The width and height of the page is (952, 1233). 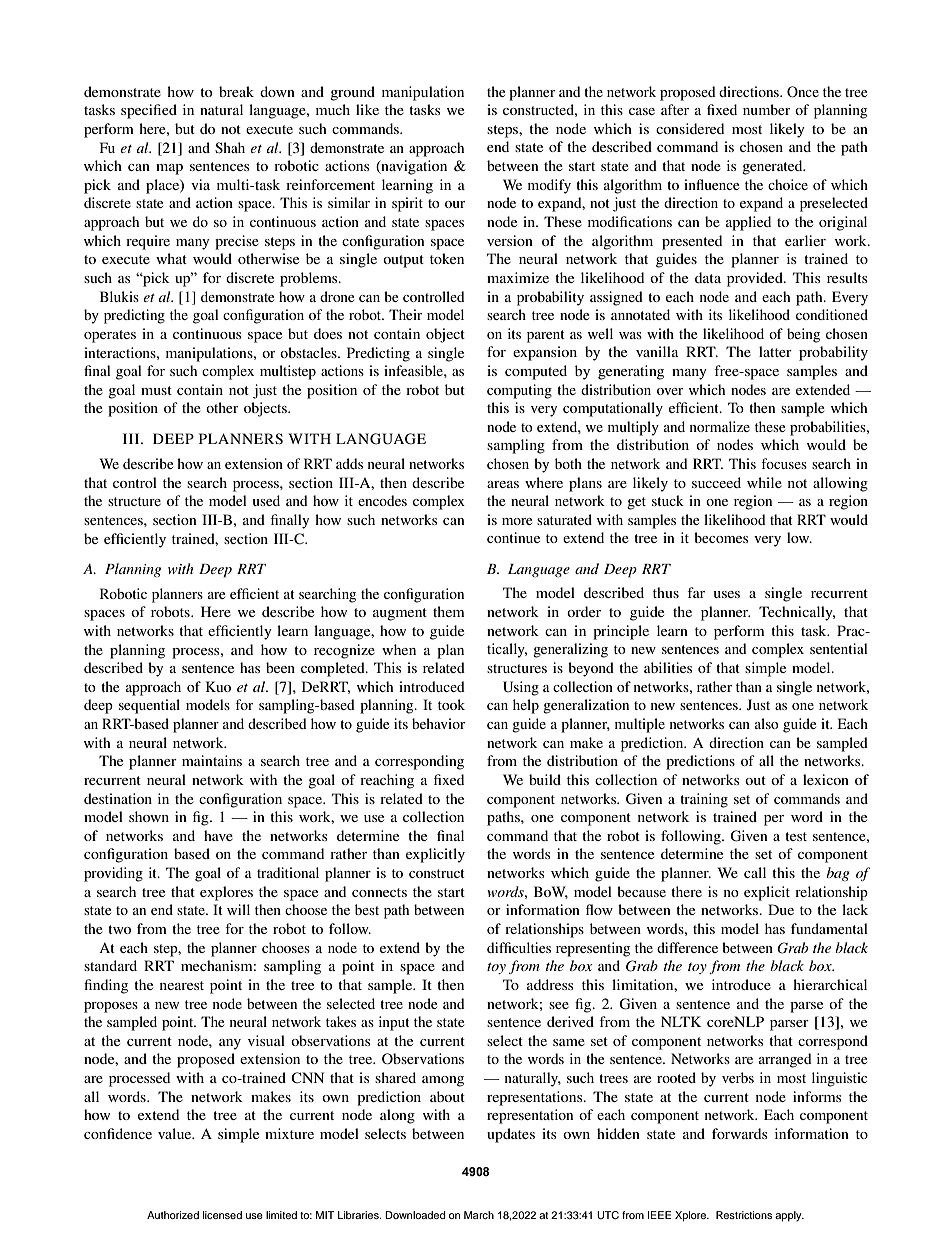 I want to click on March, so click(x=479, y=1215).
